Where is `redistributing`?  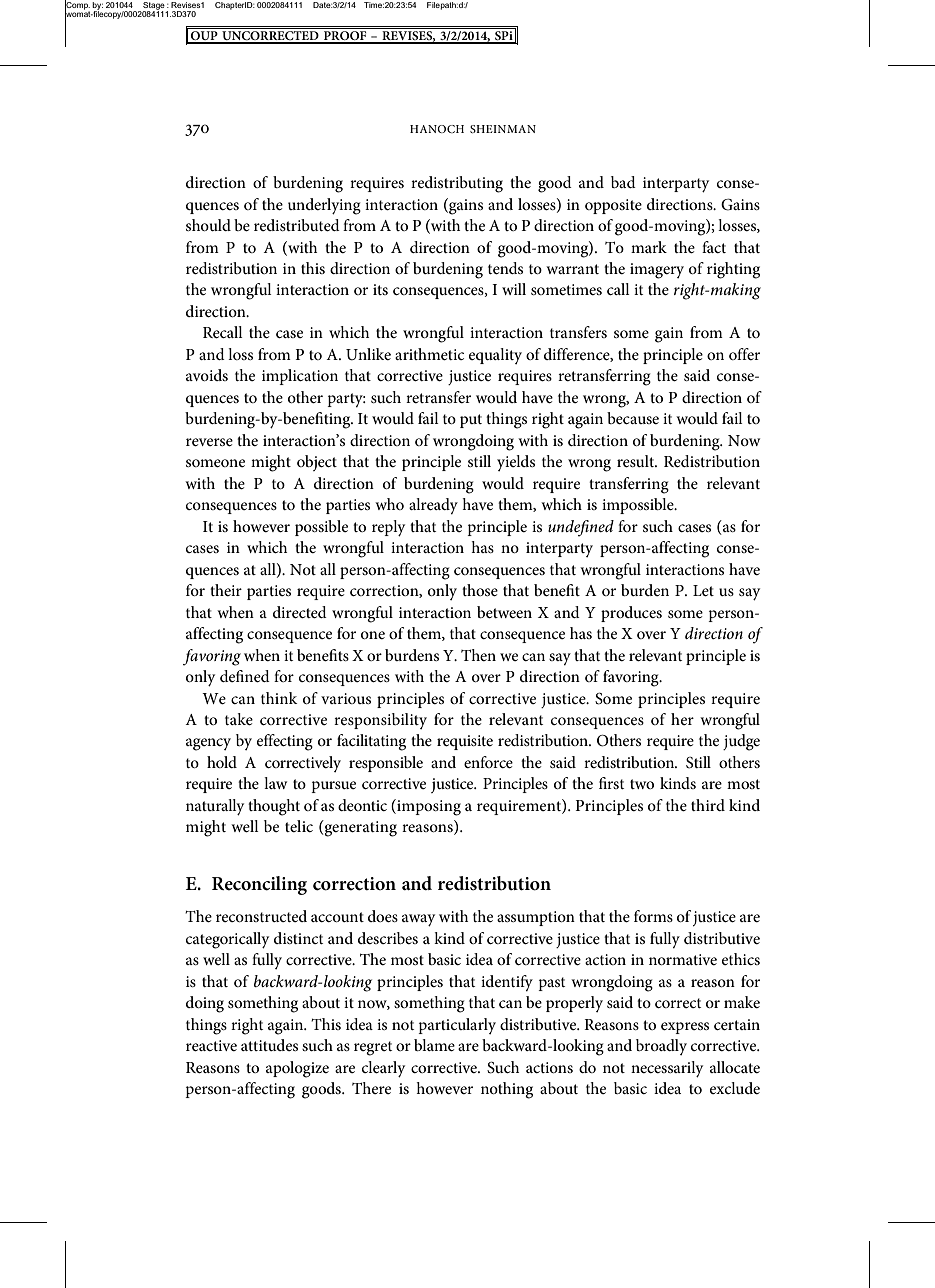 redistributing is located at coordinates (457, 184).
